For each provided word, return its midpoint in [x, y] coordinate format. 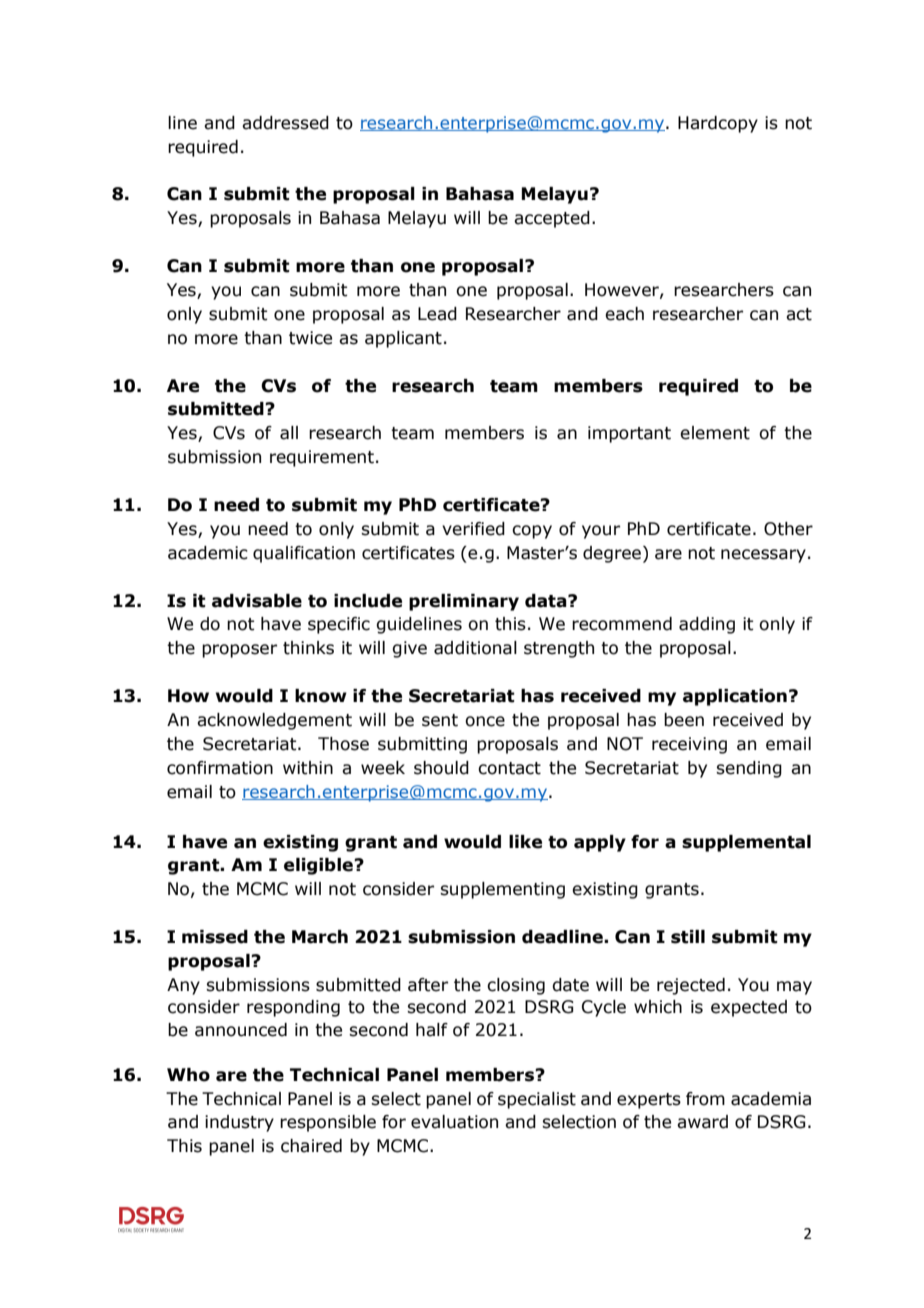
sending [749, 769]
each [624, 314]
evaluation [454, 1122]
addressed [285, 123]
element [715, 433]
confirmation [220, 768]
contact [509, 768]
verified [473, 529]
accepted [552, 219]
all [289, 433]
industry [239, 1123]
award [702, 1122]
